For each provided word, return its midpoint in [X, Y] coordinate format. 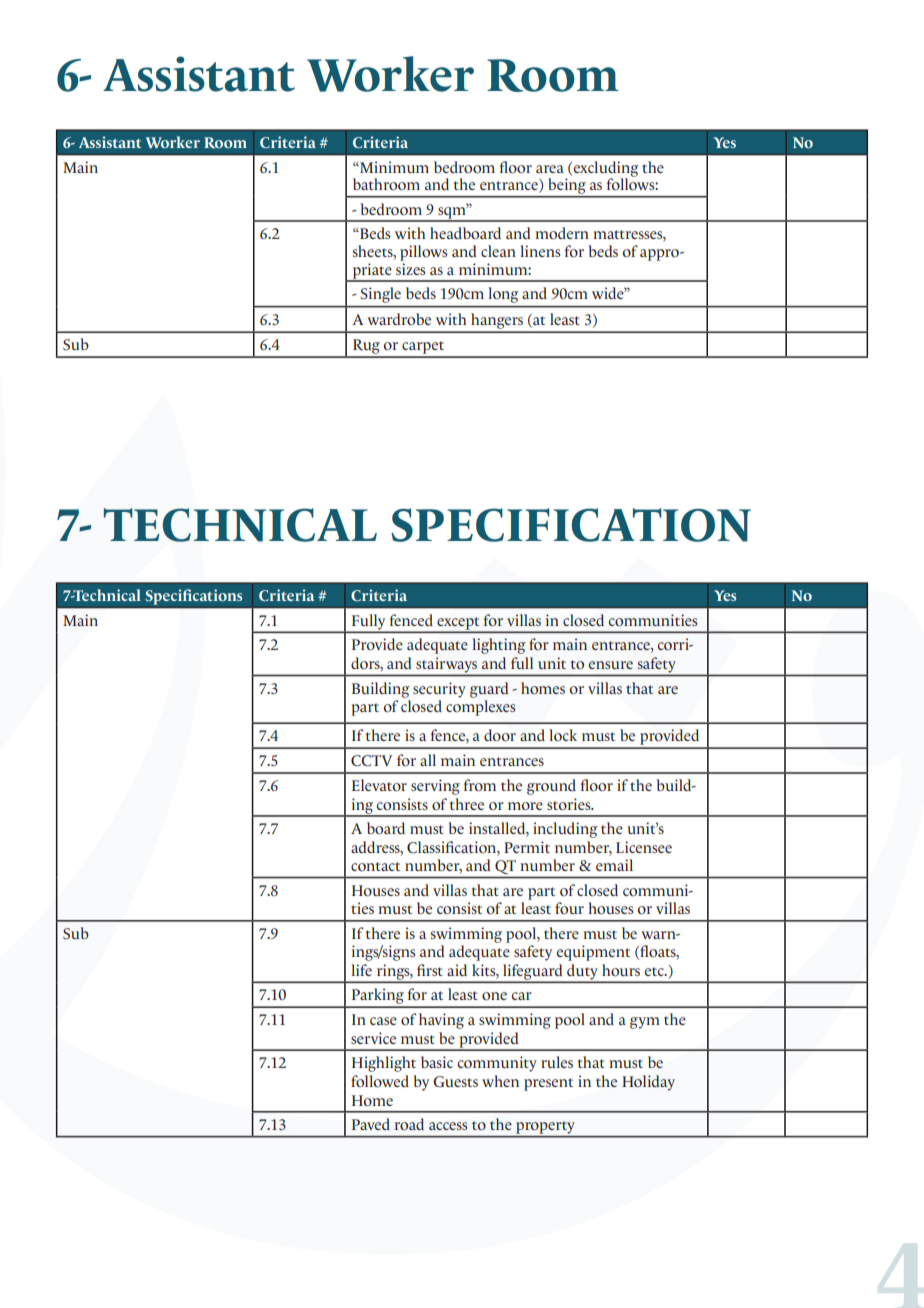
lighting [499, 646]
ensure [611, 665]
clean [498, 251]
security [439, 690]
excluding [605, 170]
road [409, 1124]
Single [381, 295]
